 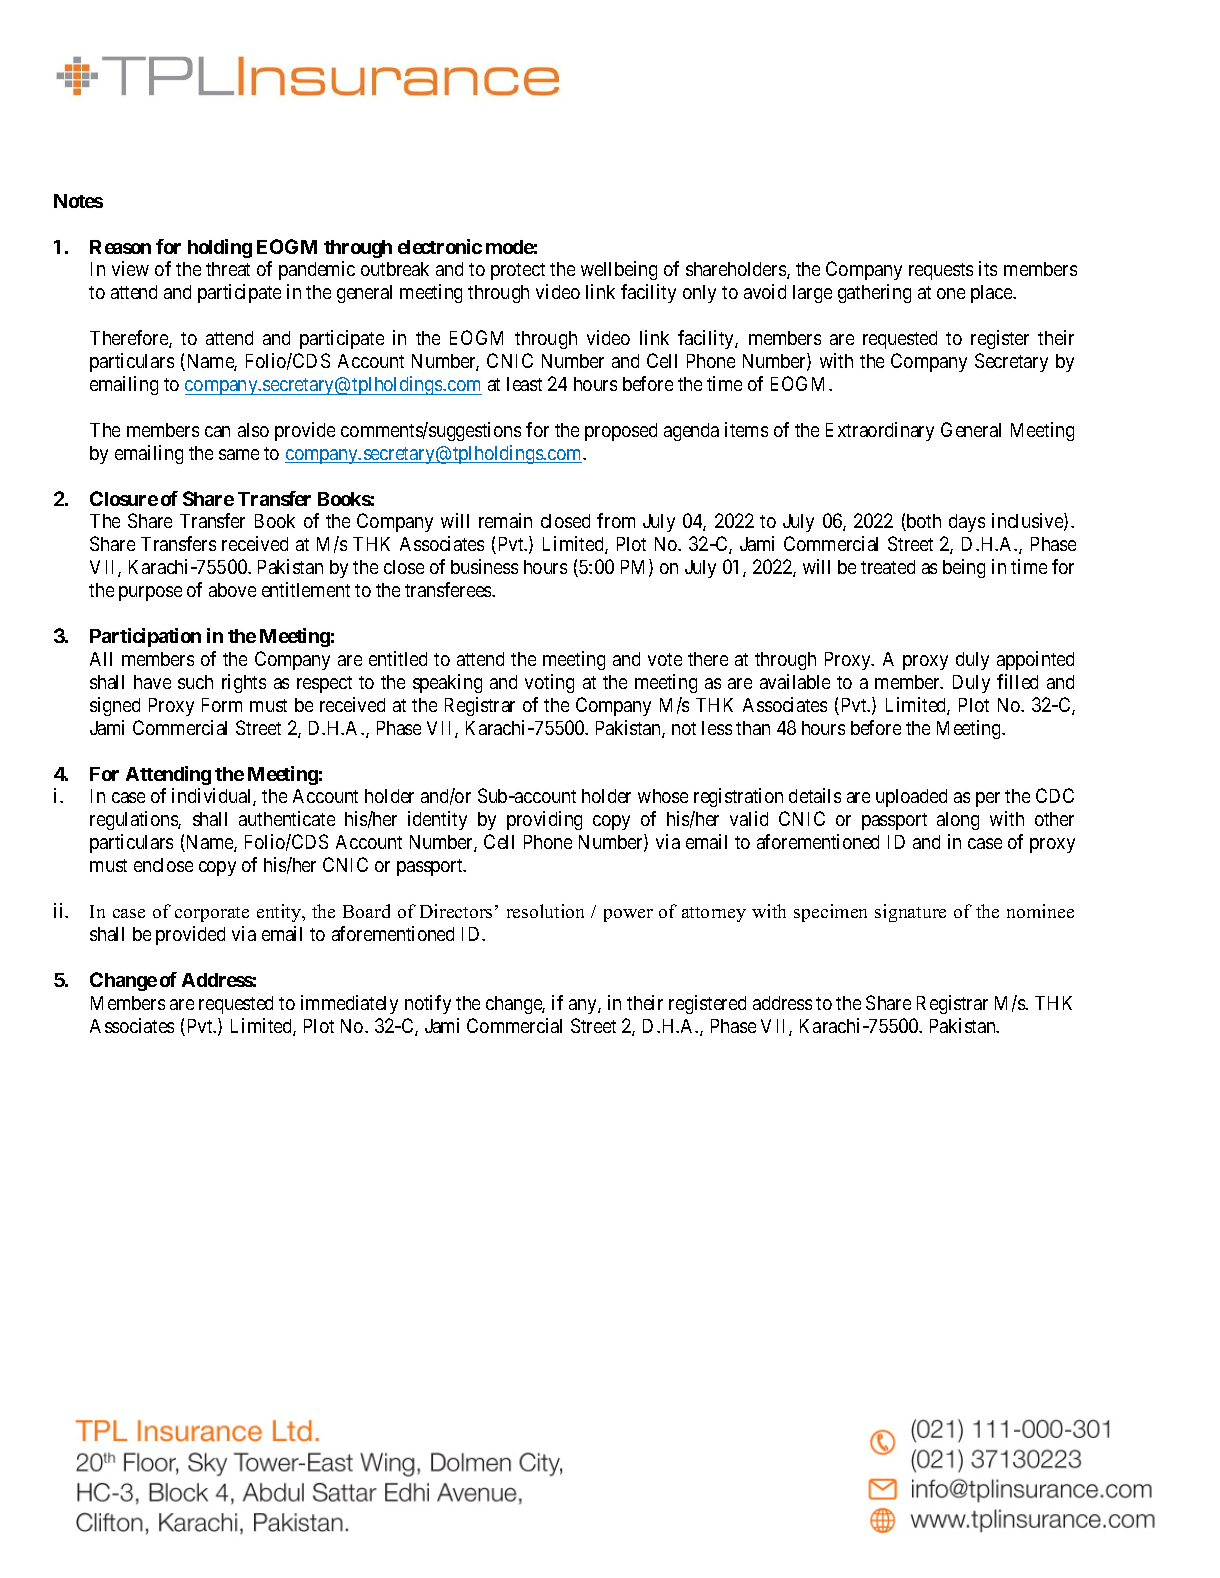 I want to click on vote, so click(x=665, y=659).
